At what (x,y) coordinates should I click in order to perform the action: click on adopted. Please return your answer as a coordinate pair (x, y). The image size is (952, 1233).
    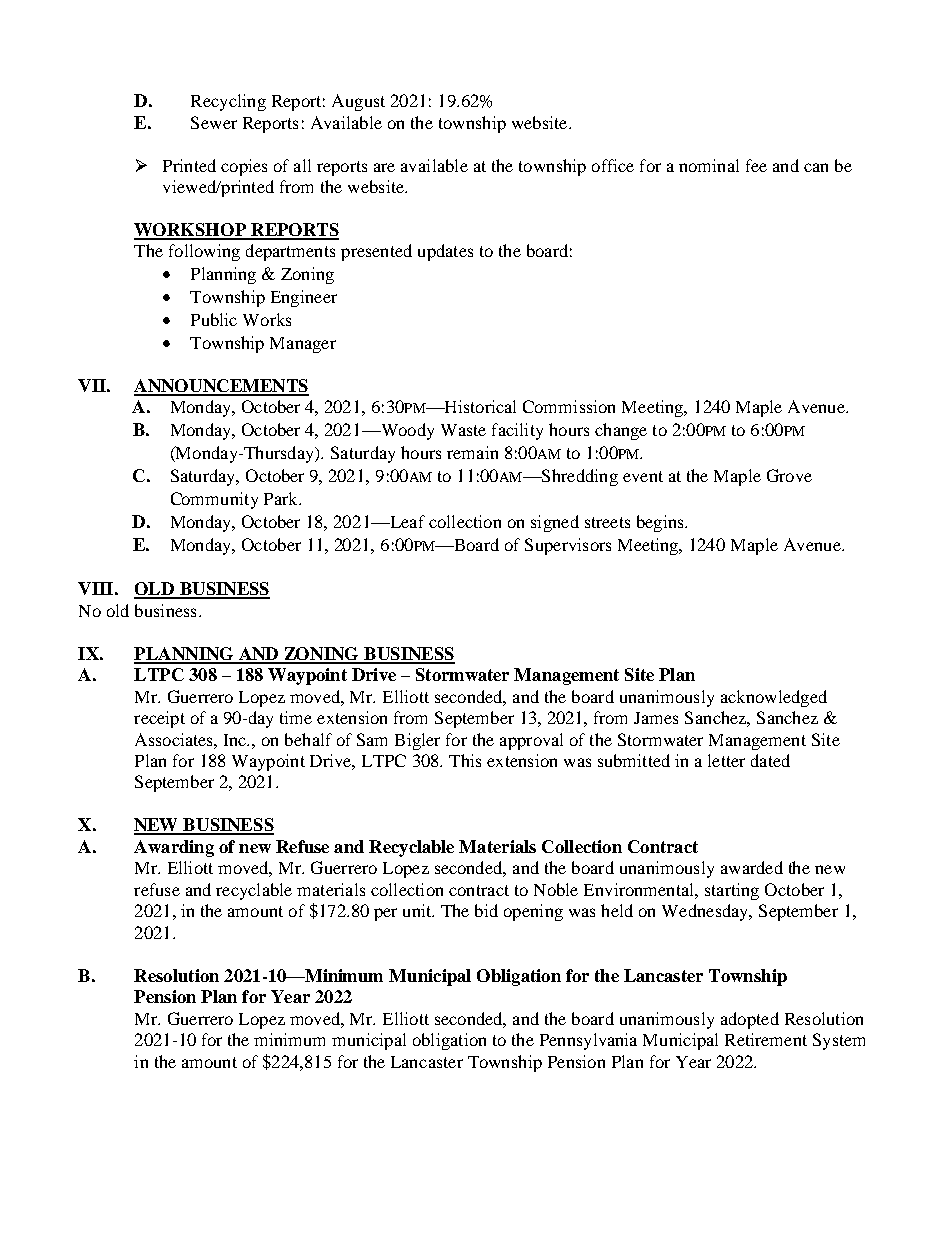
    Looking at the image, I should click on (750, 1020).
